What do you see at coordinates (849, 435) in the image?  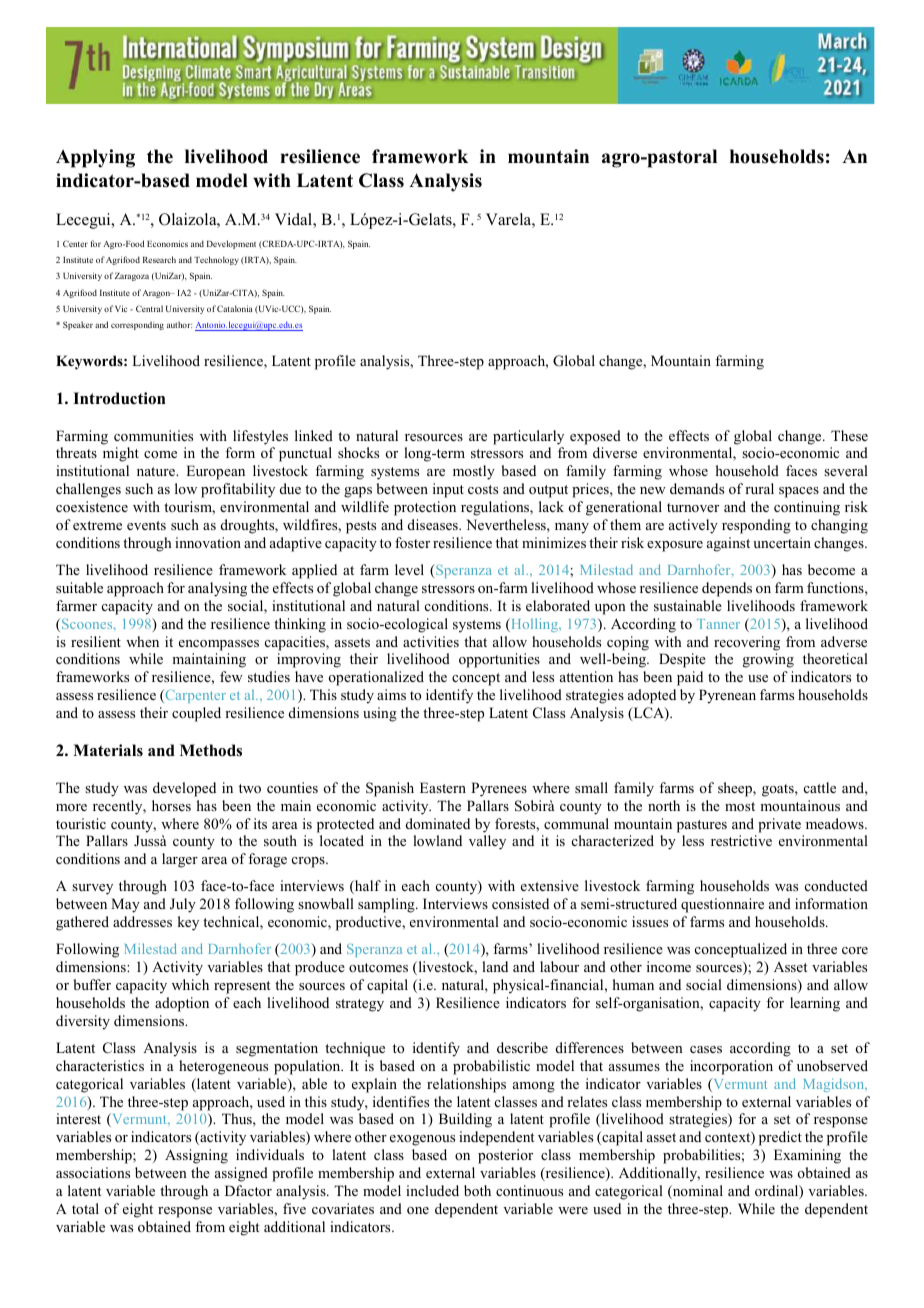 I see `These` at bounding box center [849, 435].
